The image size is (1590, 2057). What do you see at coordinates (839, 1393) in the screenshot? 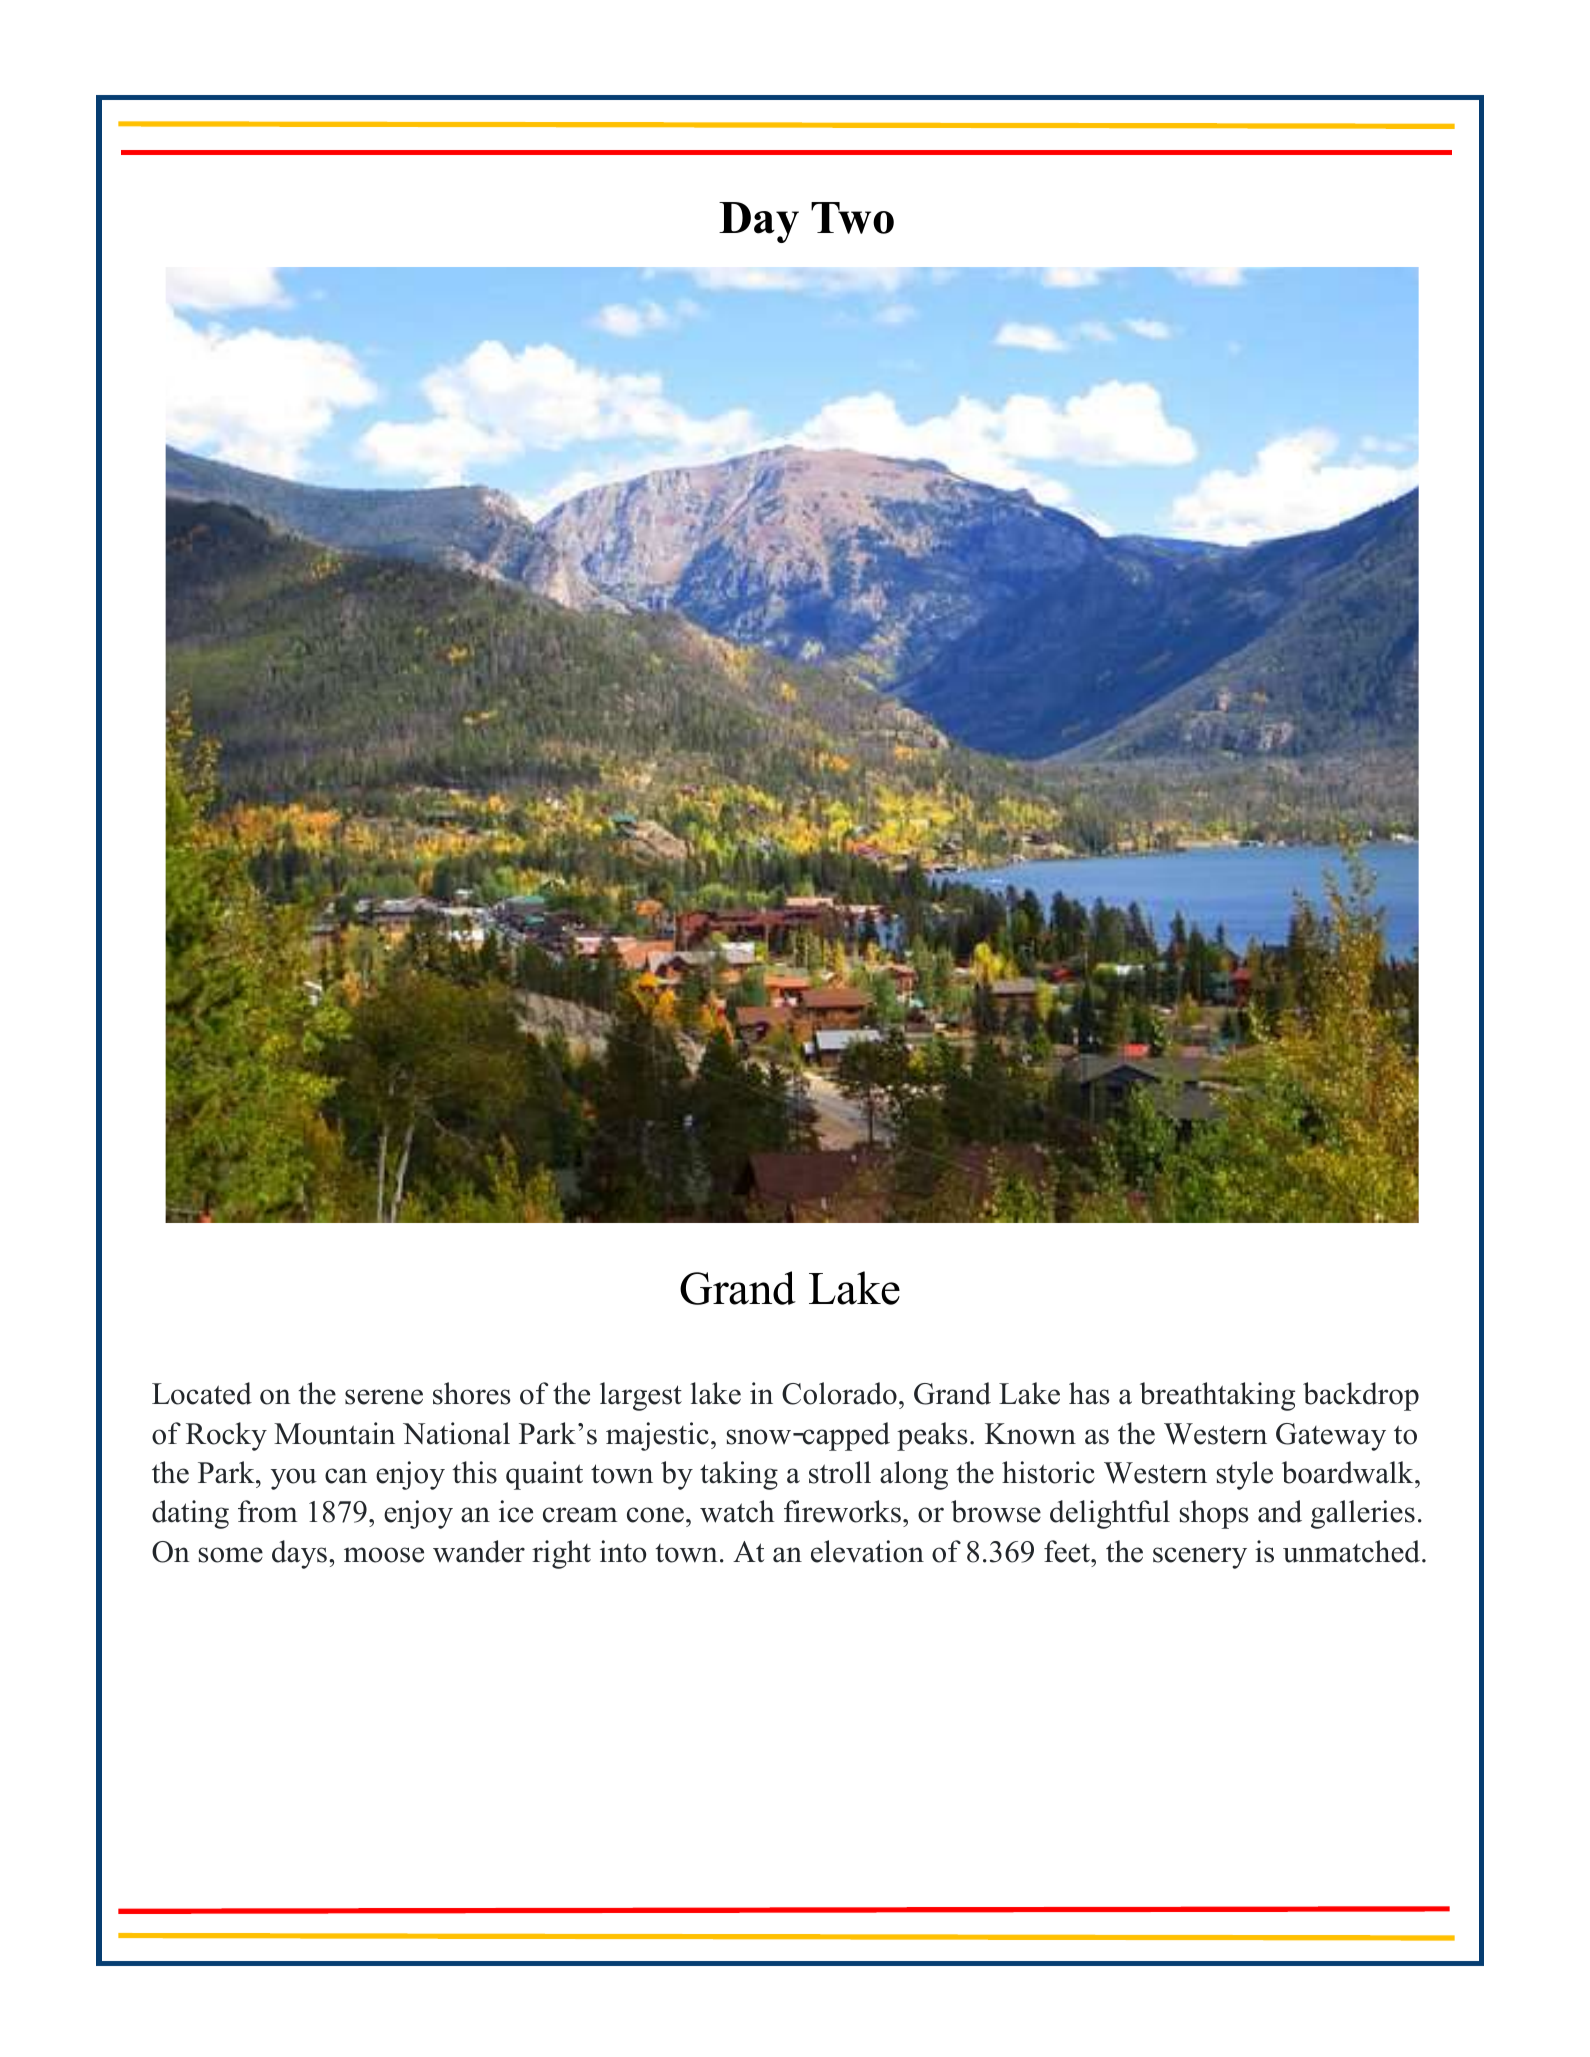
I see `Colorado` at bounding box center [839, 1393].
